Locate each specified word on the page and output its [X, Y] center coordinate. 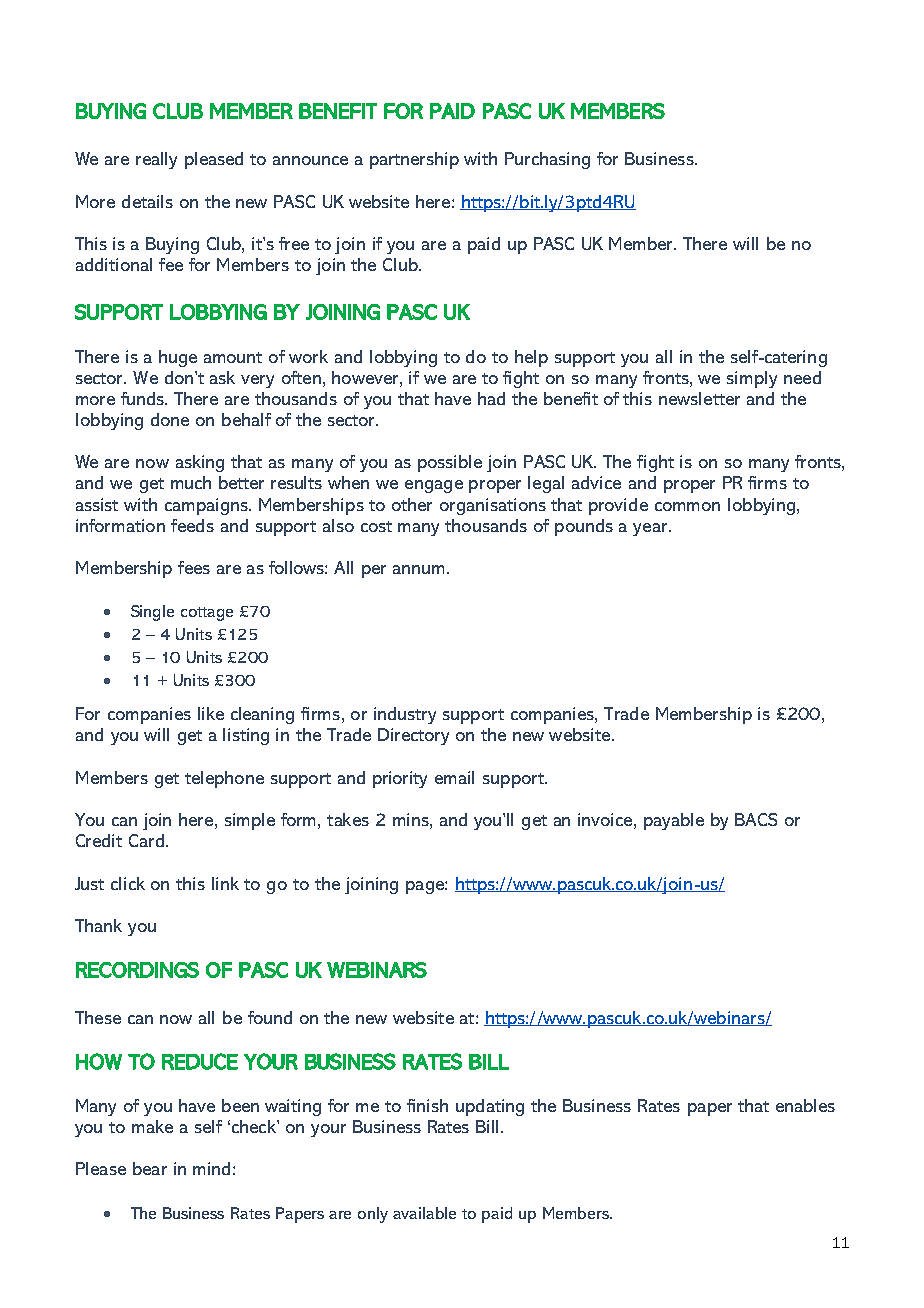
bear [150, 1168]
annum [418, 569]
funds [144, 398]
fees [194, 567]
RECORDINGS [137, 970]
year [651, 529]
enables [805, 1105]
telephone [224, 779]
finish [427, 1105]
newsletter [699, 398]
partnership [414, 160]
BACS [756, 819]
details [147, 201]
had [491, 398]
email [454, 777]
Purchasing [547, 160]
